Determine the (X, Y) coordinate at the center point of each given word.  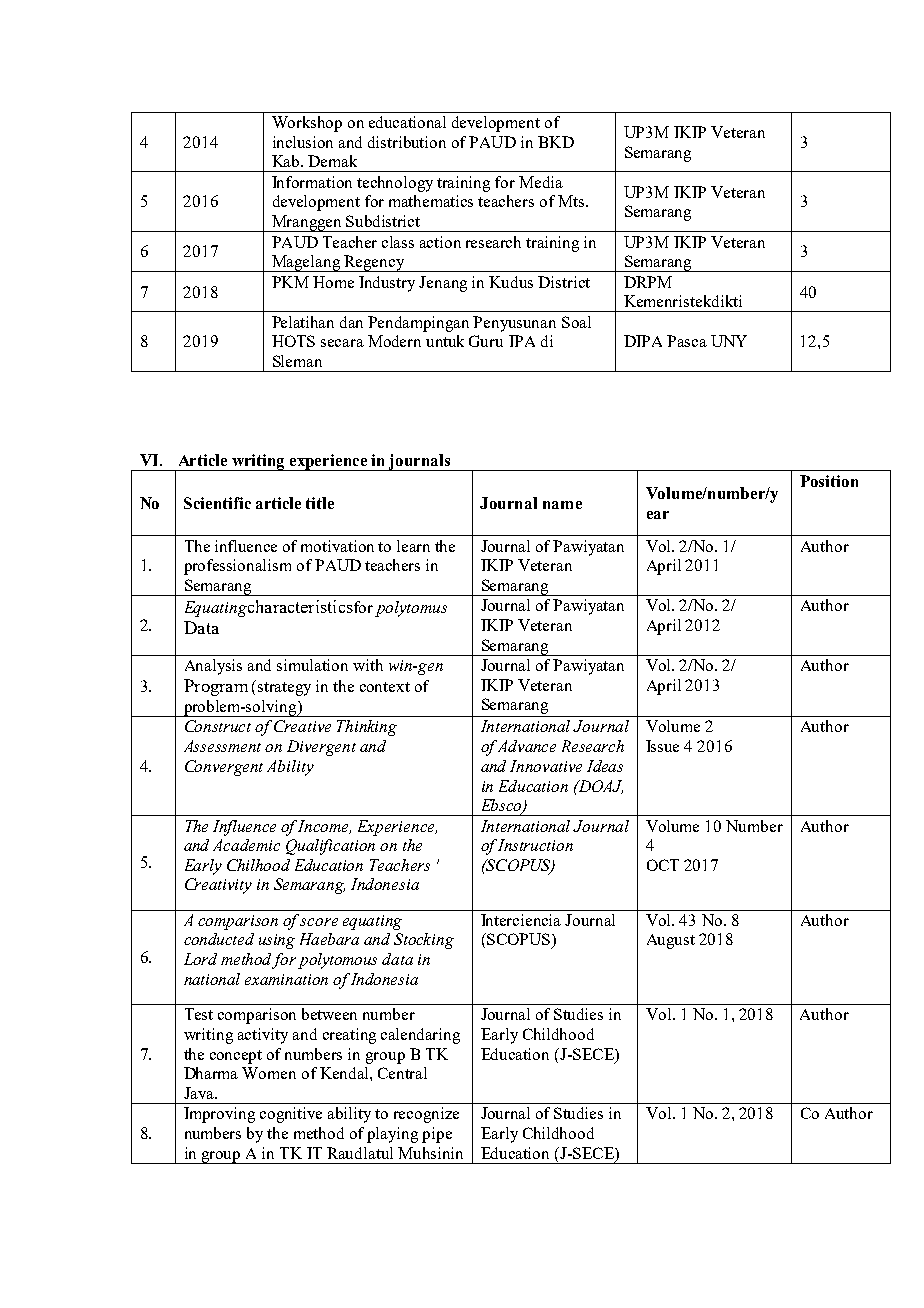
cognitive (291, 1115)
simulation (312, 665)
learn (413, 546)
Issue (662, 746)
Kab (287, 161)
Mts (571, 201)
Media (541, 182)
